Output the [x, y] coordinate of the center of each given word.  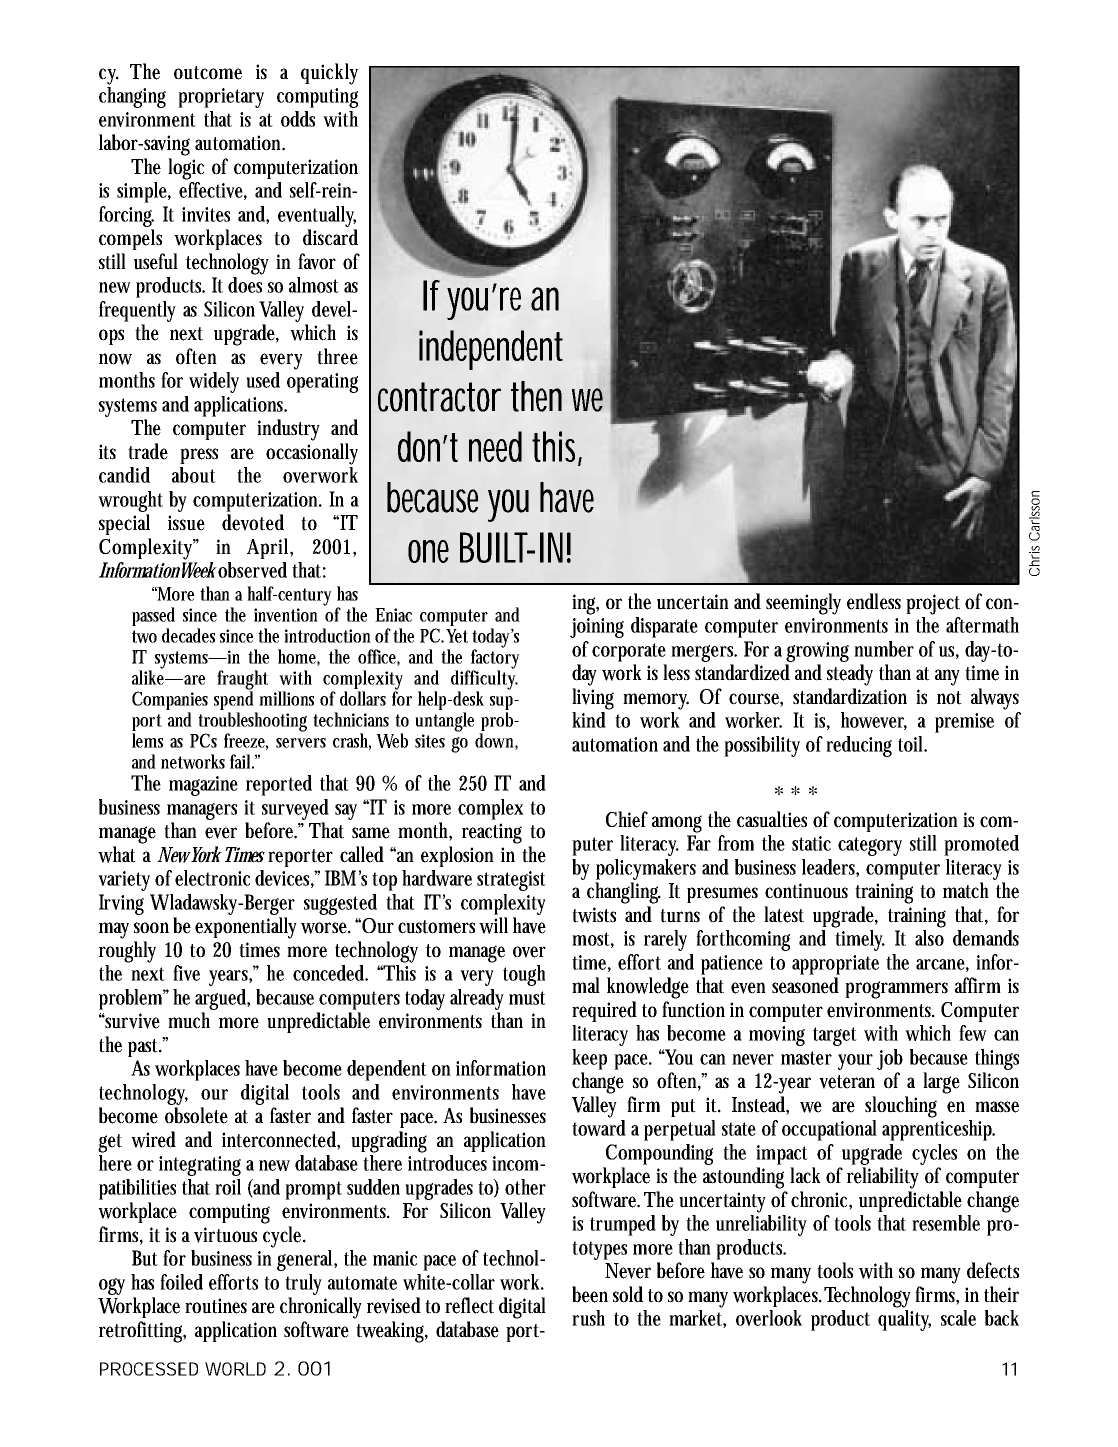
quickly [329, 74]
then [536, 396]
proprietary [221, 98]
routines [216, 1306]
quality [904, 1320]
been [590, 1294]
